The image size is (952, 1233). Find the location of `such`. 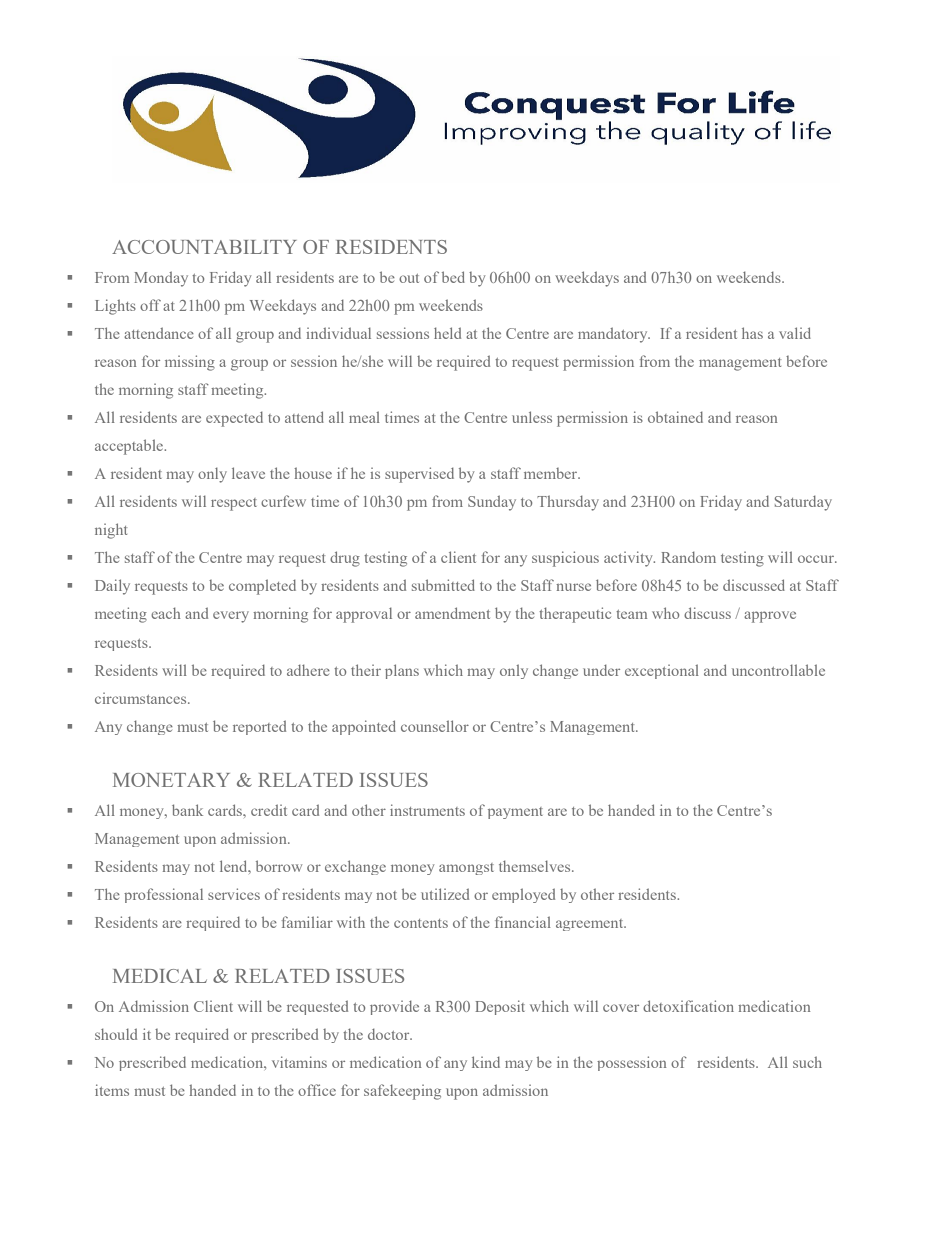

such is located at coordinates (807, 1062).
